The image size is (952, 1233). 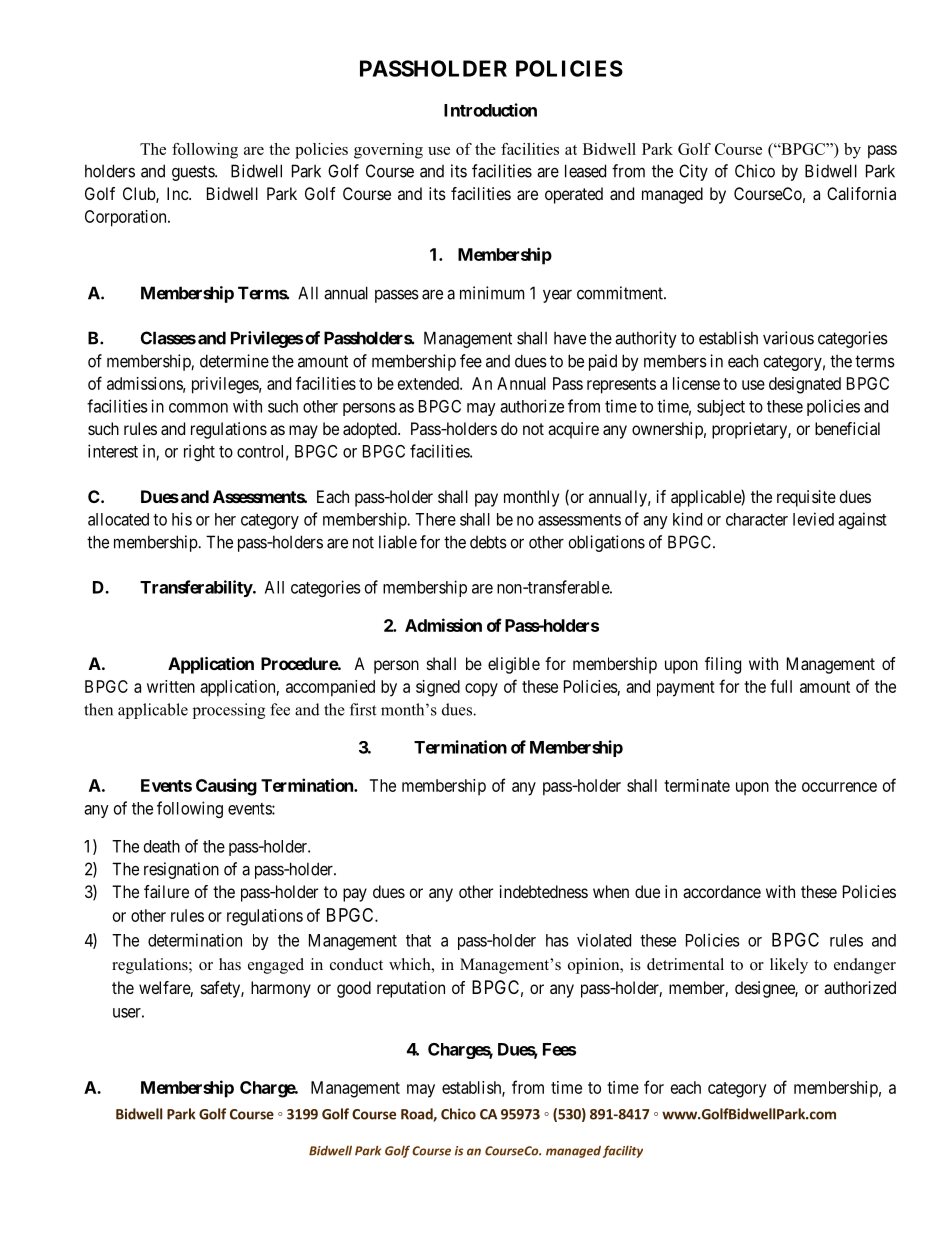 I want to click on designated, so click(x=805, y=385).
